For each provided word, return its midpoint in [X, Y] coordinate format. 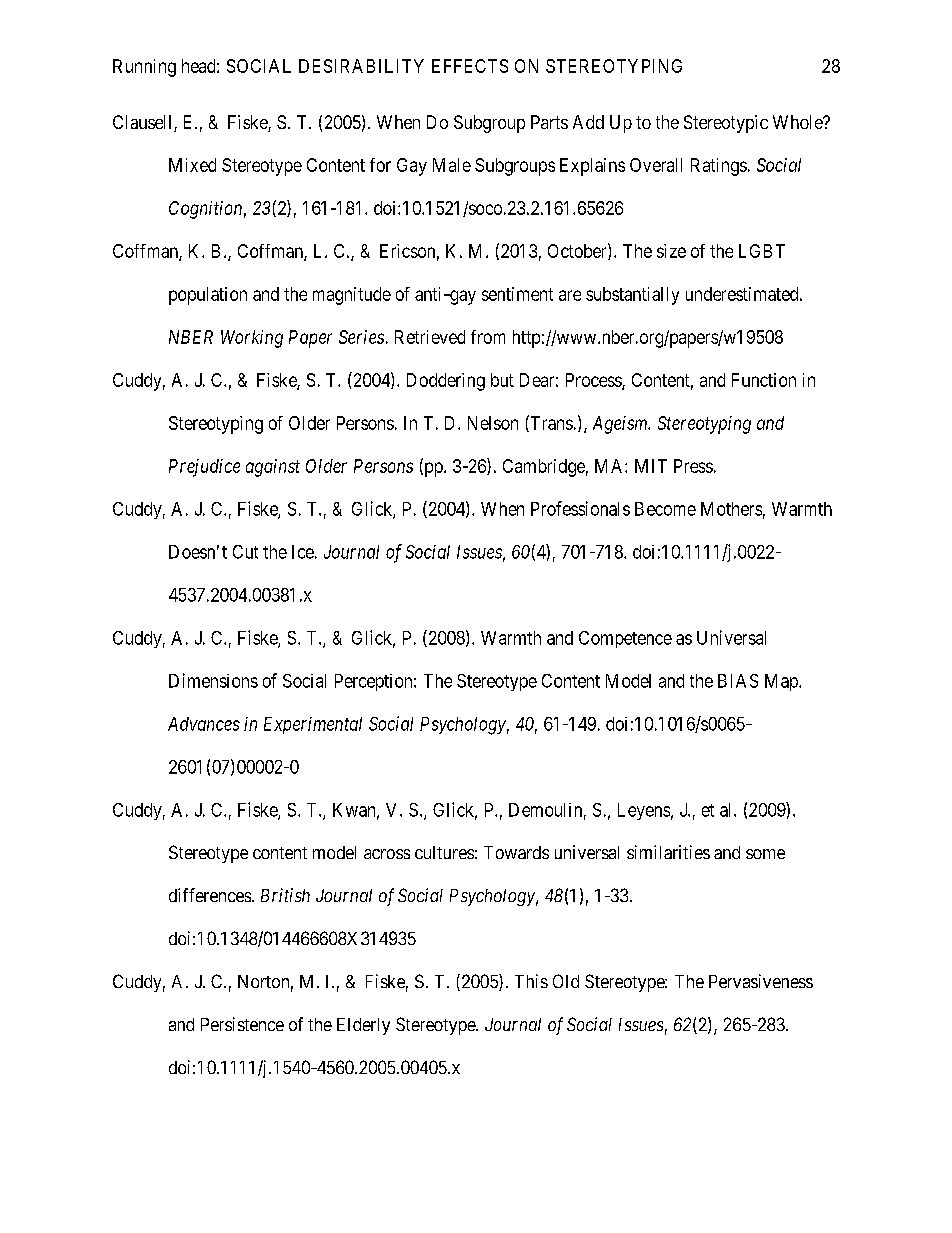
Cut [245, 552]
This [531, 981]
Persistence [242, 1024]
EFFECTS [470, 66]
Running [144, 68]
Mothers [731, 509]
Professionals [580, 508]
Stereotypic [726, 124]
